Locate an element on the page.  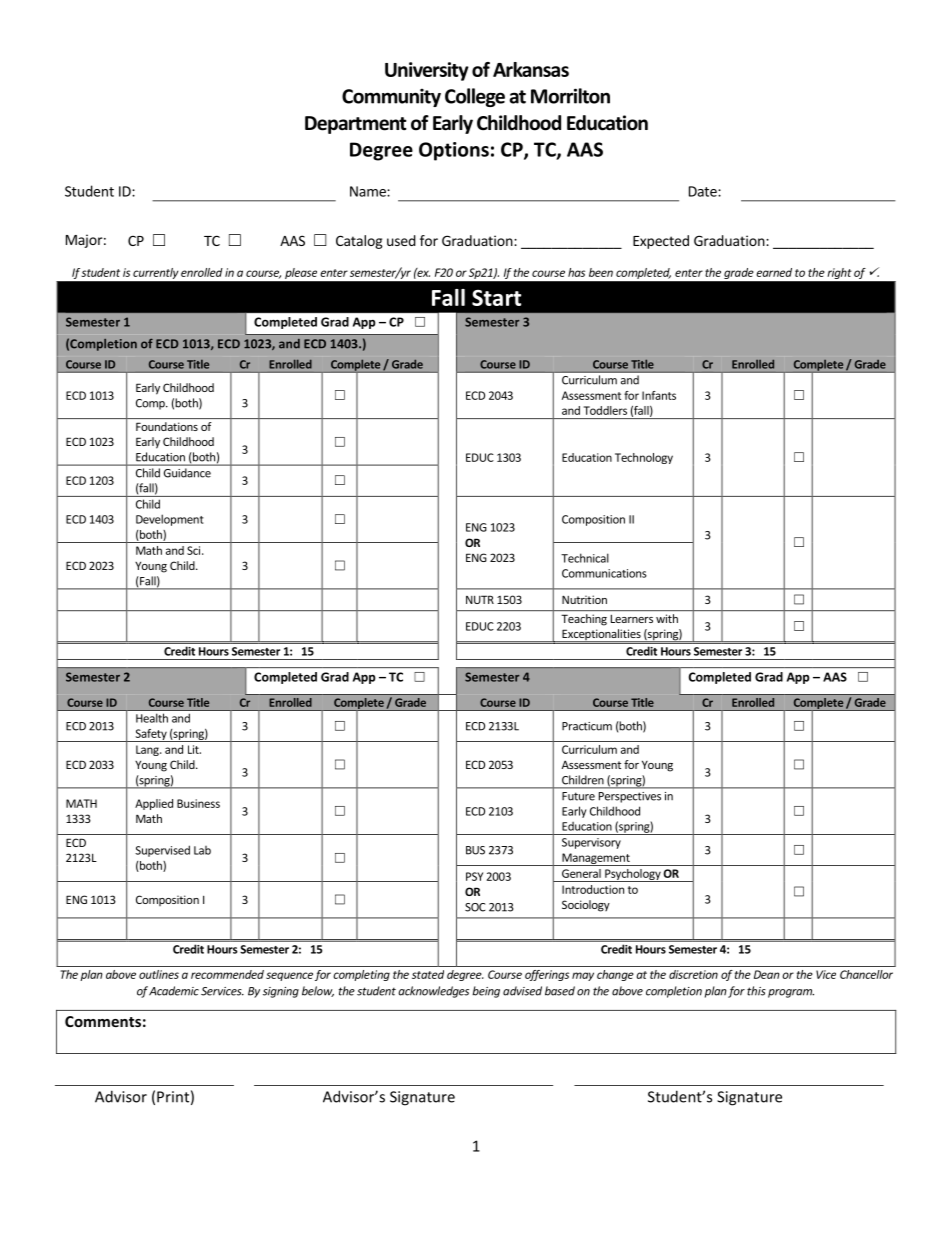
Date is located at coordinates (704, 191).
